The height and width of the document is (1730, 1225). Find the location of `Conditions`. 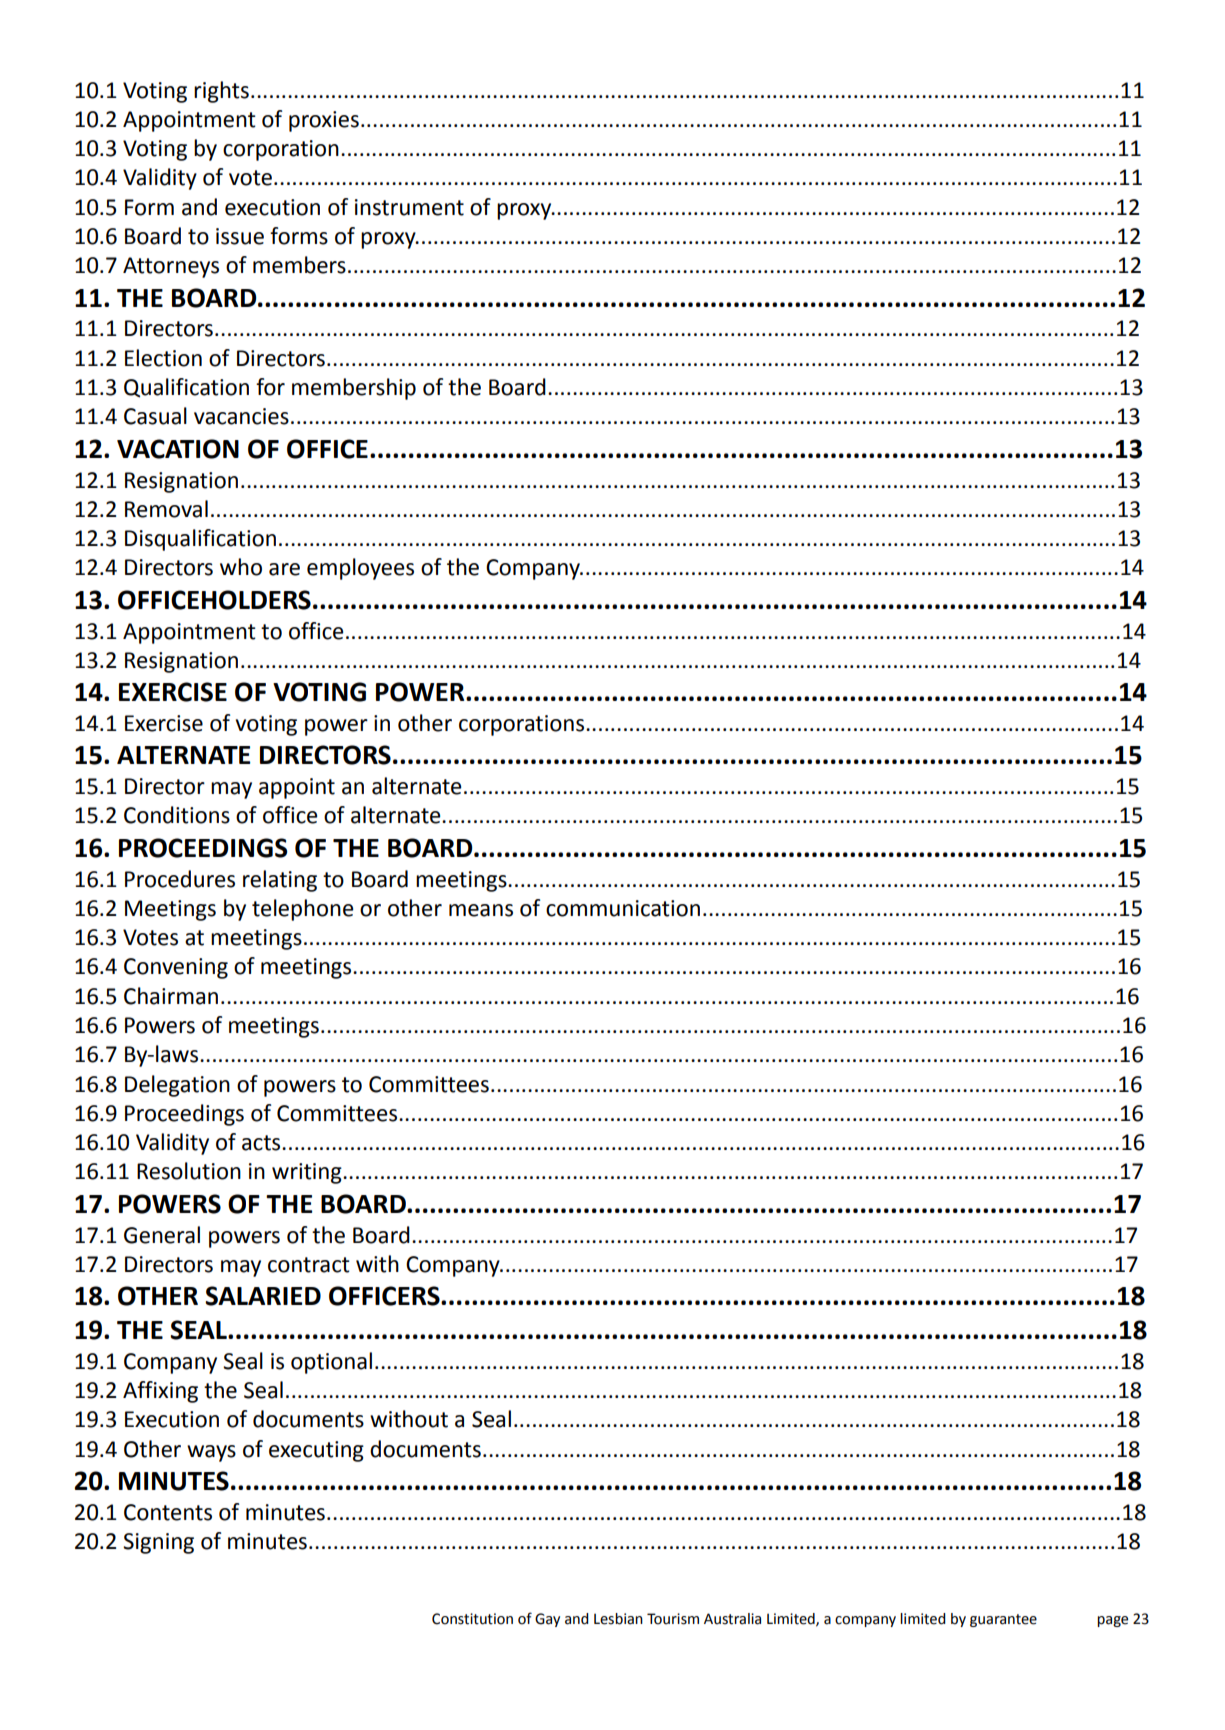

Conditions is located at coordinates (177, 815).
